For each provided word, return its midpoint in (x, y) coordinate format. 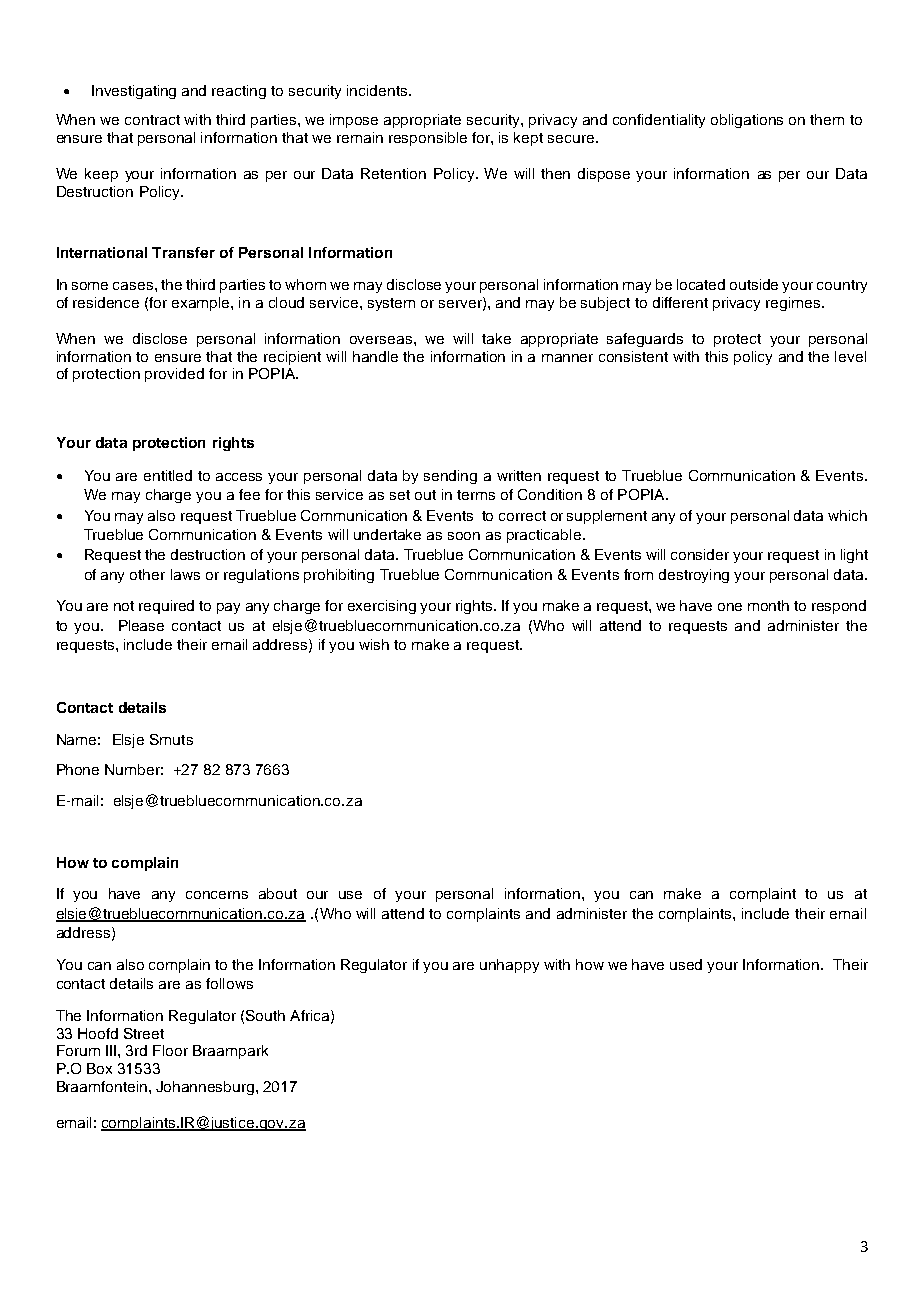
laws (185, 574)
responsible (428, 139)
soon (464, 536)
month (768, 605)
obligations (747, 121)
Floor (170, 1050)
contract (152, 120)
